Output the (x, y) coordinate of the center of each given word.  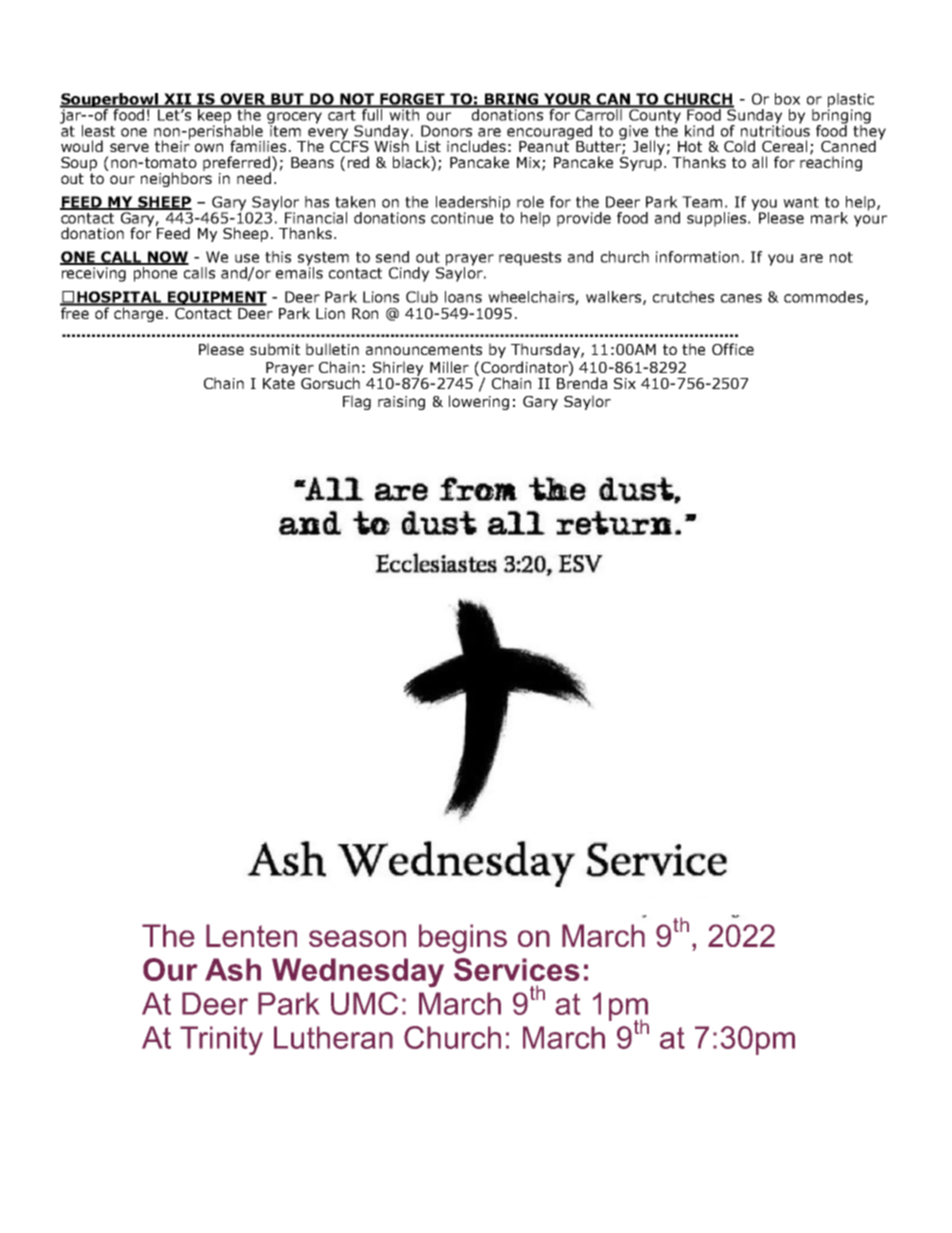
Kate (279, 382)
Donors (446, 131)
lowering (479, 402)
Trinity (221, 1040)
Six (625, 383)
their (172, 145)
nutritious (775, 130)
